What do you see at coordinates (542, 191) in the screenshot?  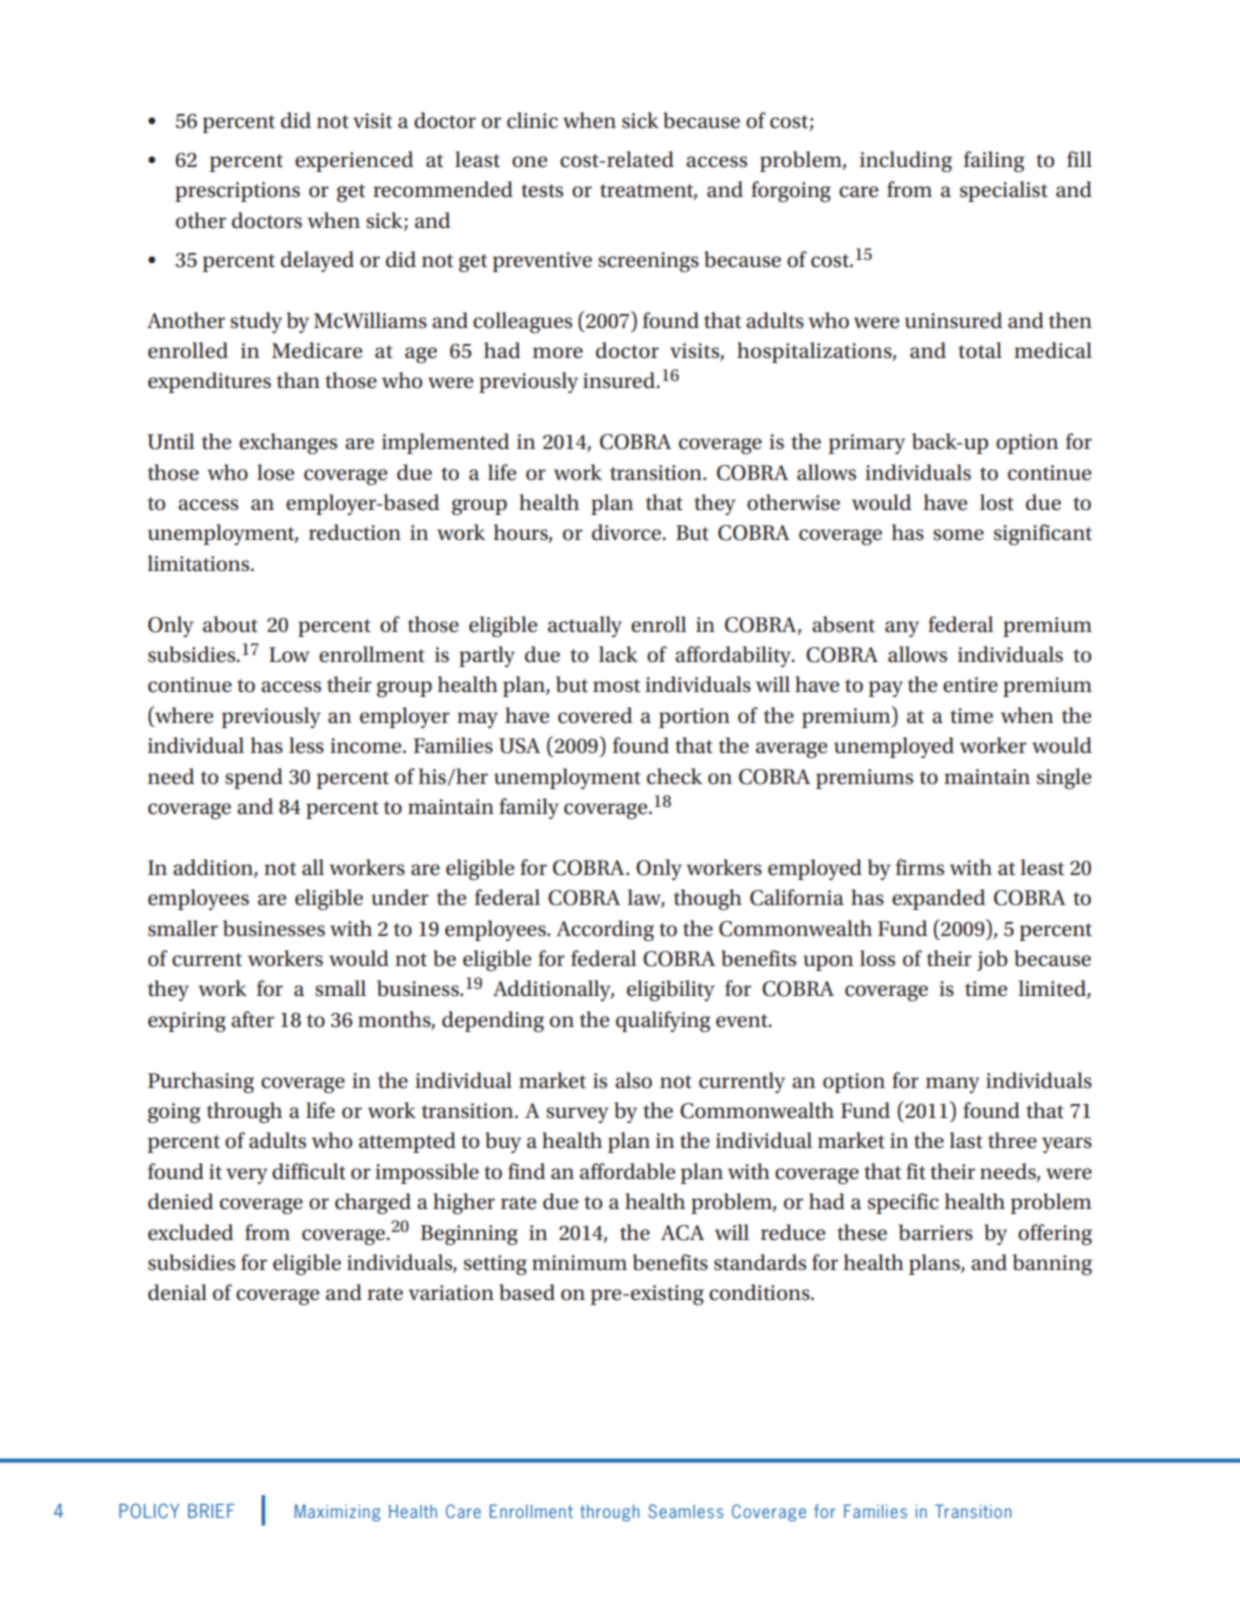 I see `tests` at bounding box center [542, 191].
